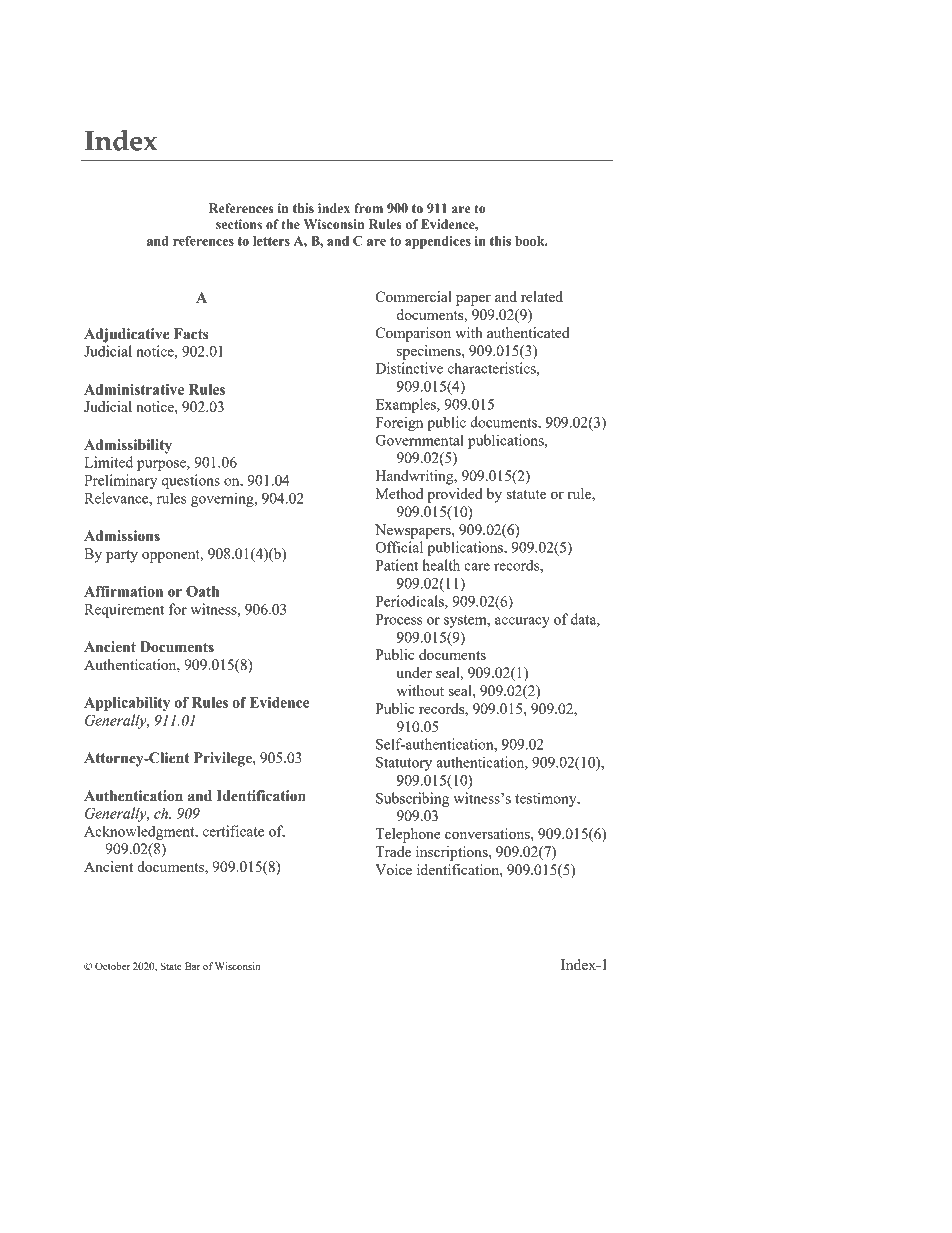 The height and width of the screenshot is (1233, 952). What do you see at coordinates (123, 591) in the screenshot?
I see `Affirmation` at bounding box center [123, 591].
